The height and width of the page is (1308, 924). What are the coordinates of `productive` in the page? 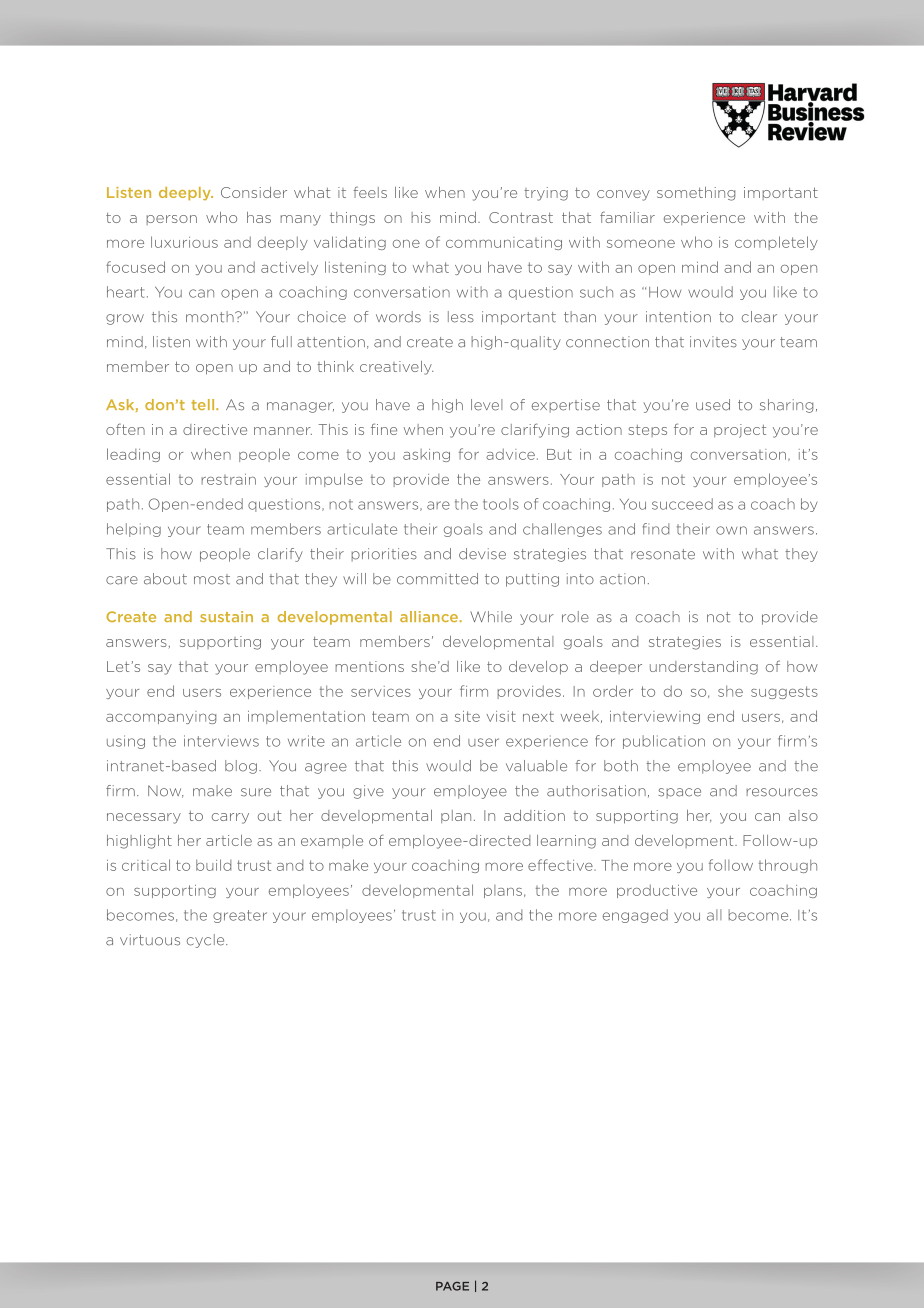 It's located at (657, 891).
